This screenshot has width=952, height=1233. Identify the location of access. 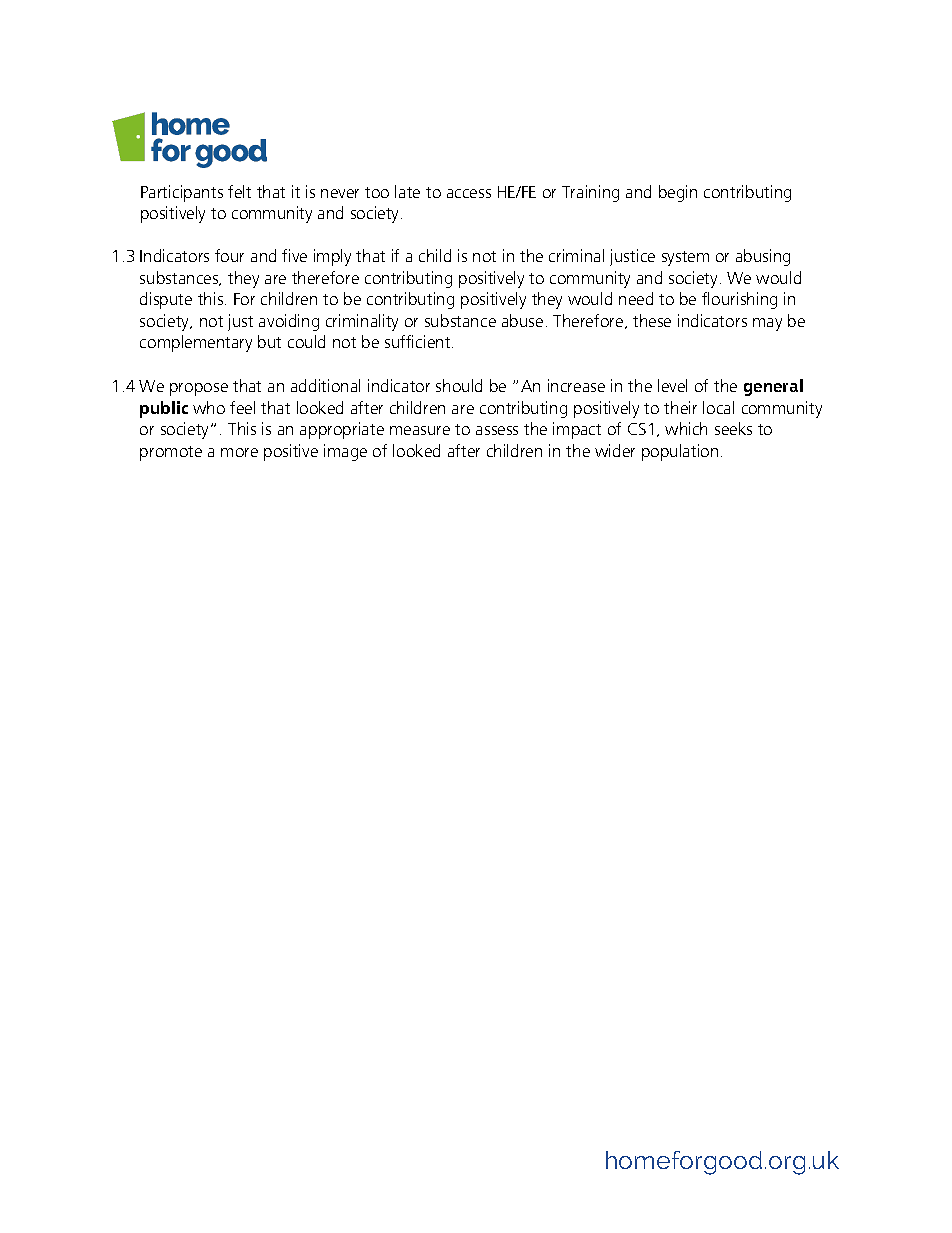
(469, 193).
